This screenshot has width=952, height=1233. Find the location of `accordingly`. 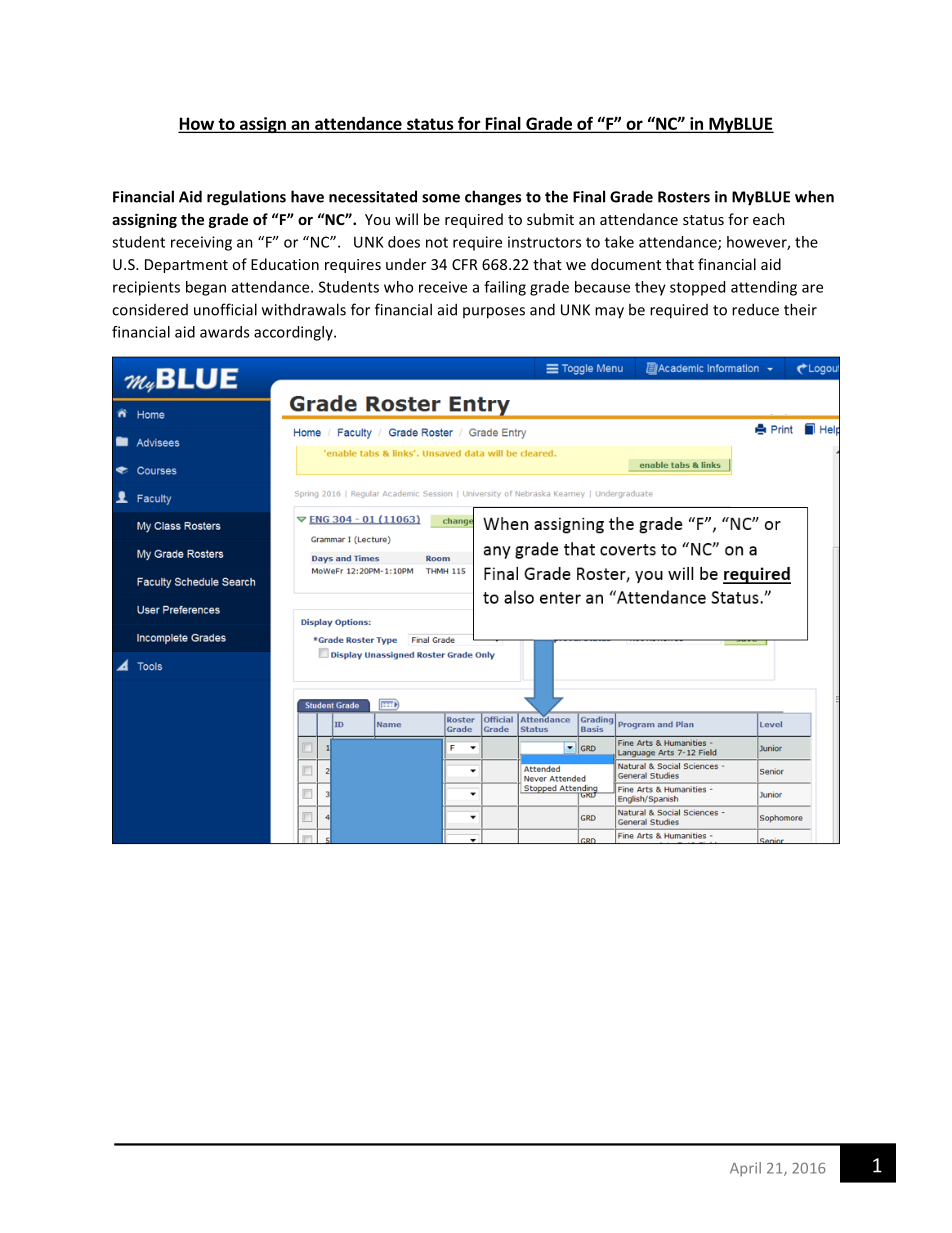

accordingly is located at coordinates (294, 333).
